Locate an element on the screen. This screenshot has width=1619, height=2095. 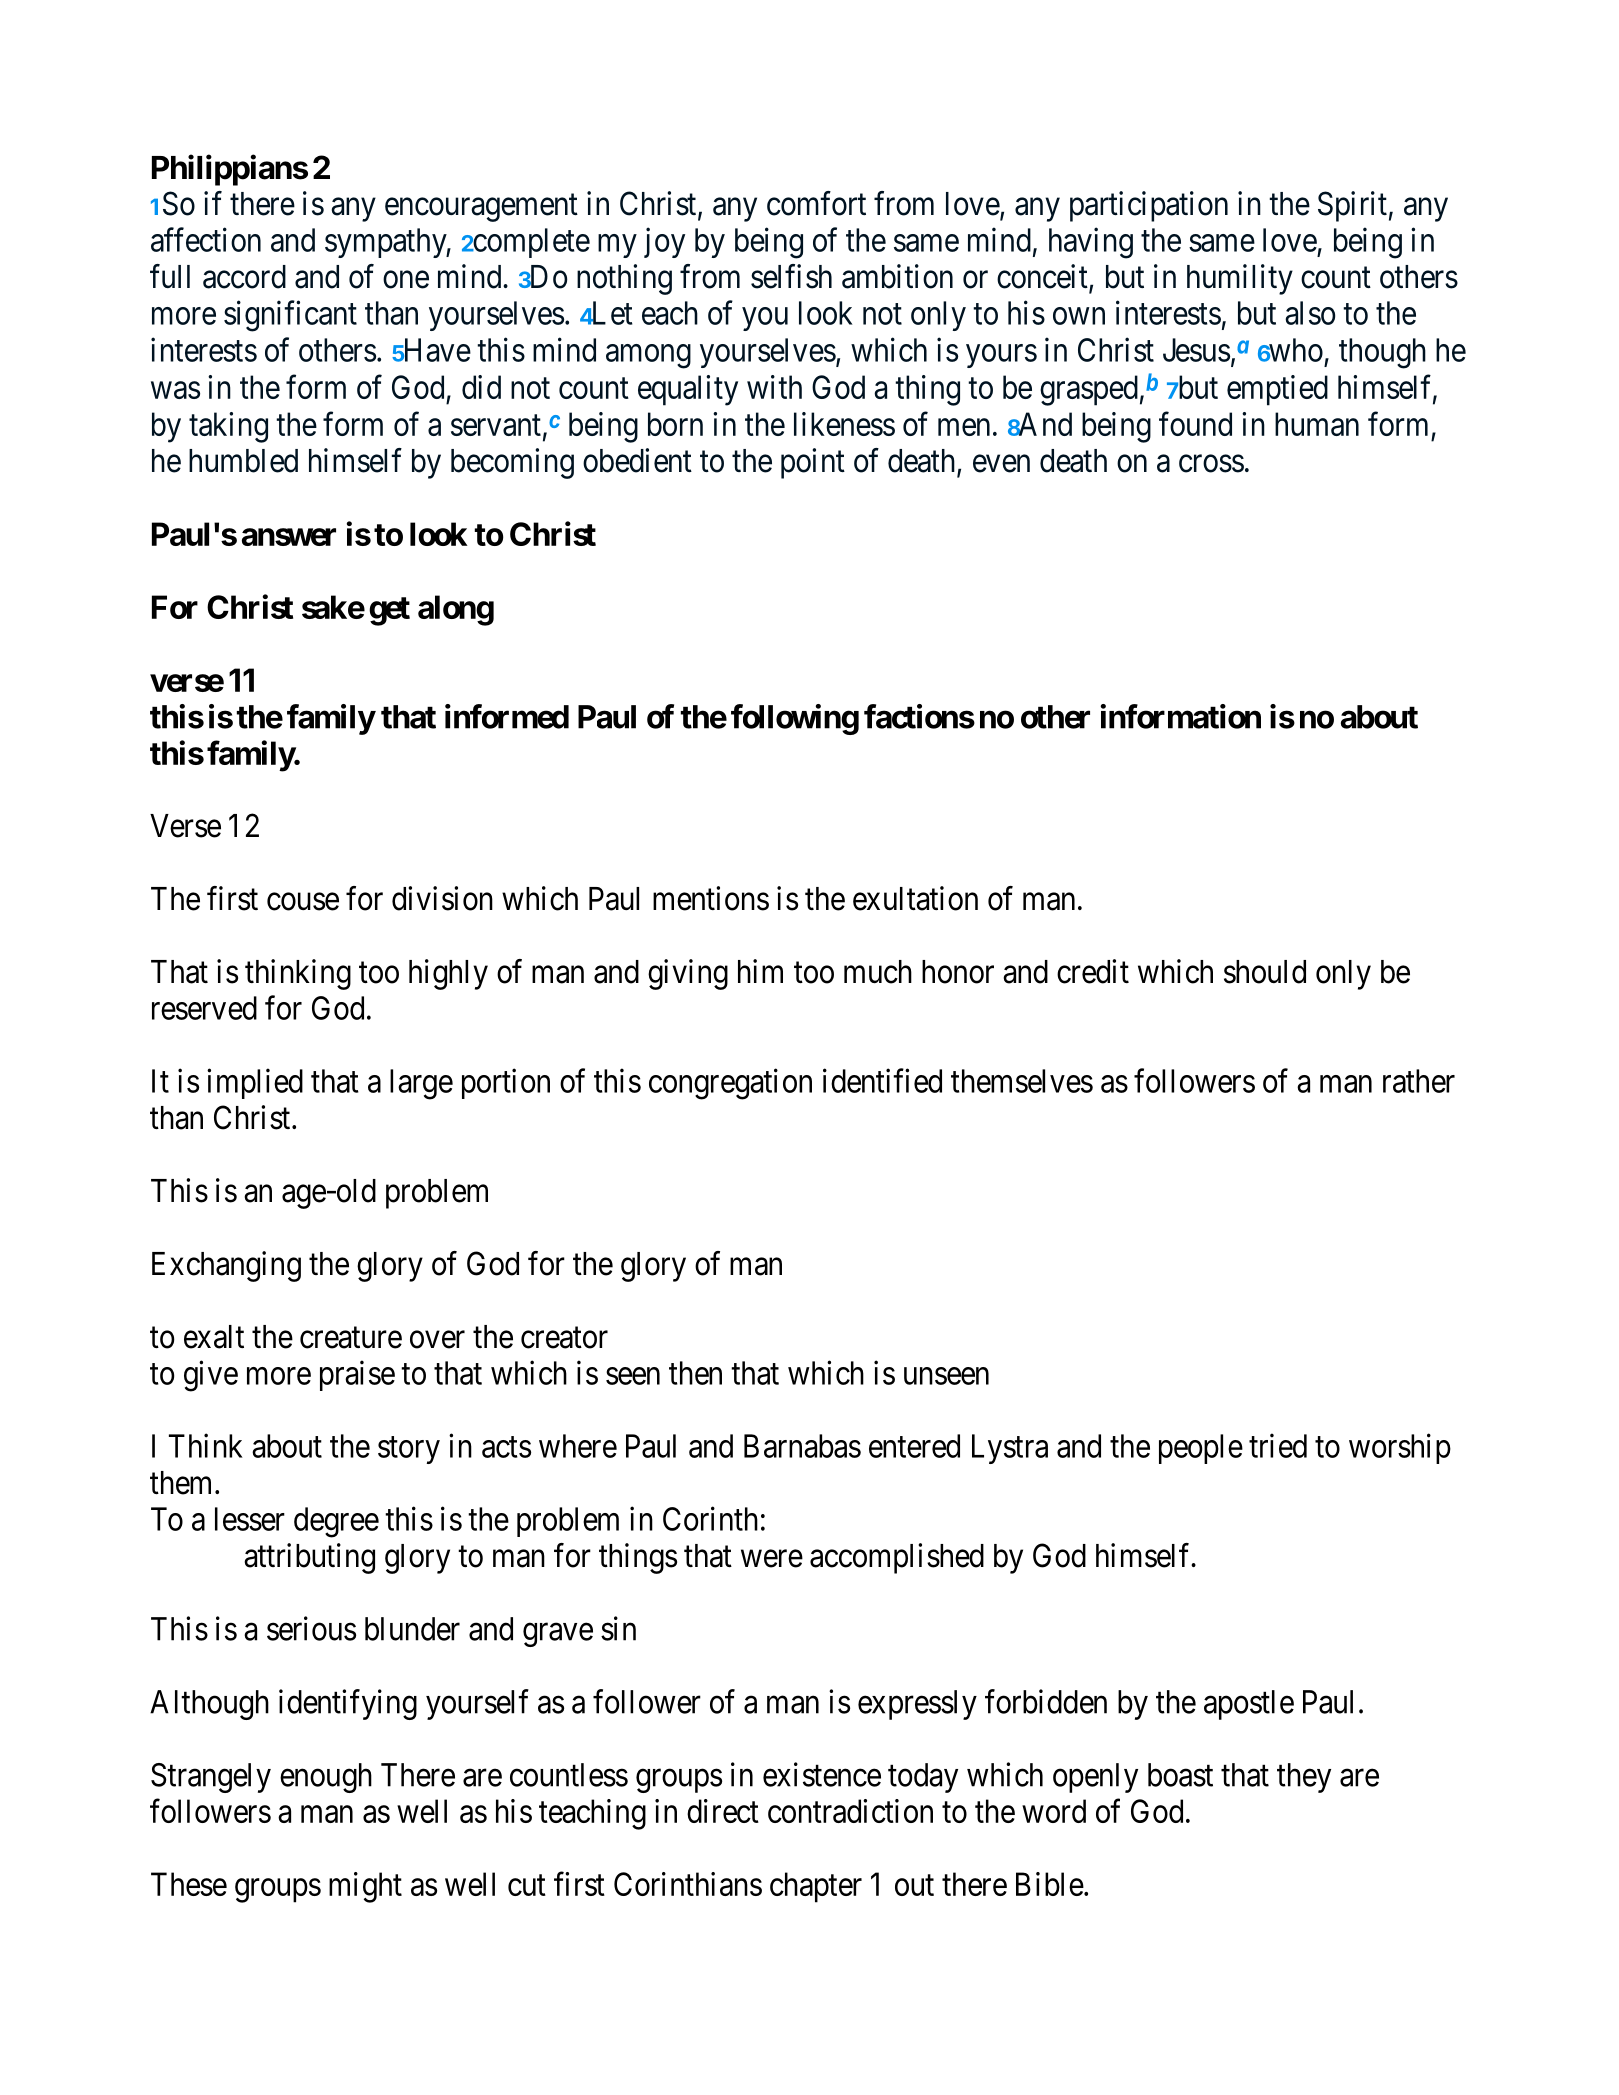
contradiction is located at coordinates (850, 1811).
